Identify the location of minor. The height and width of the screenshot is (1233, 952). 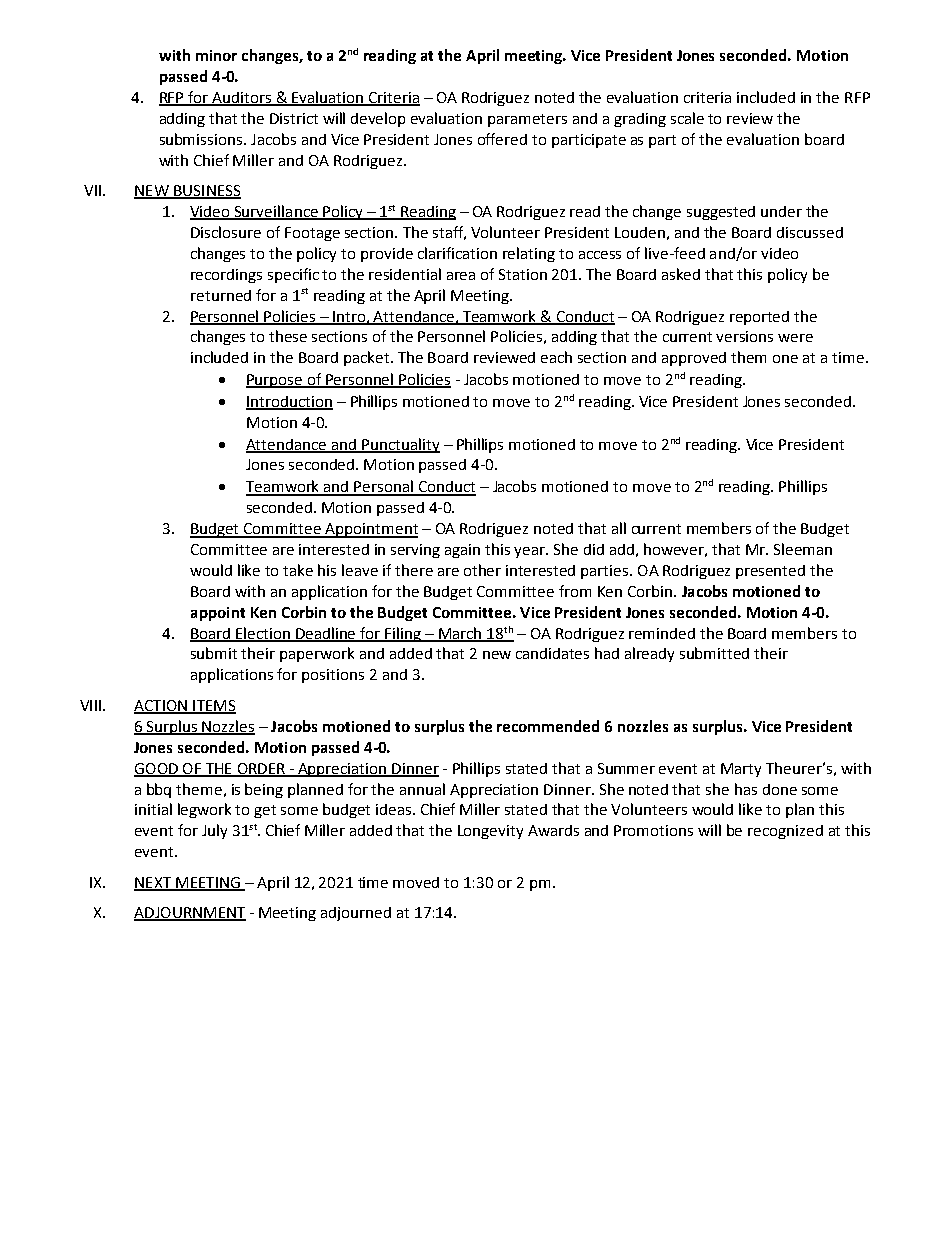
(216, 55).
